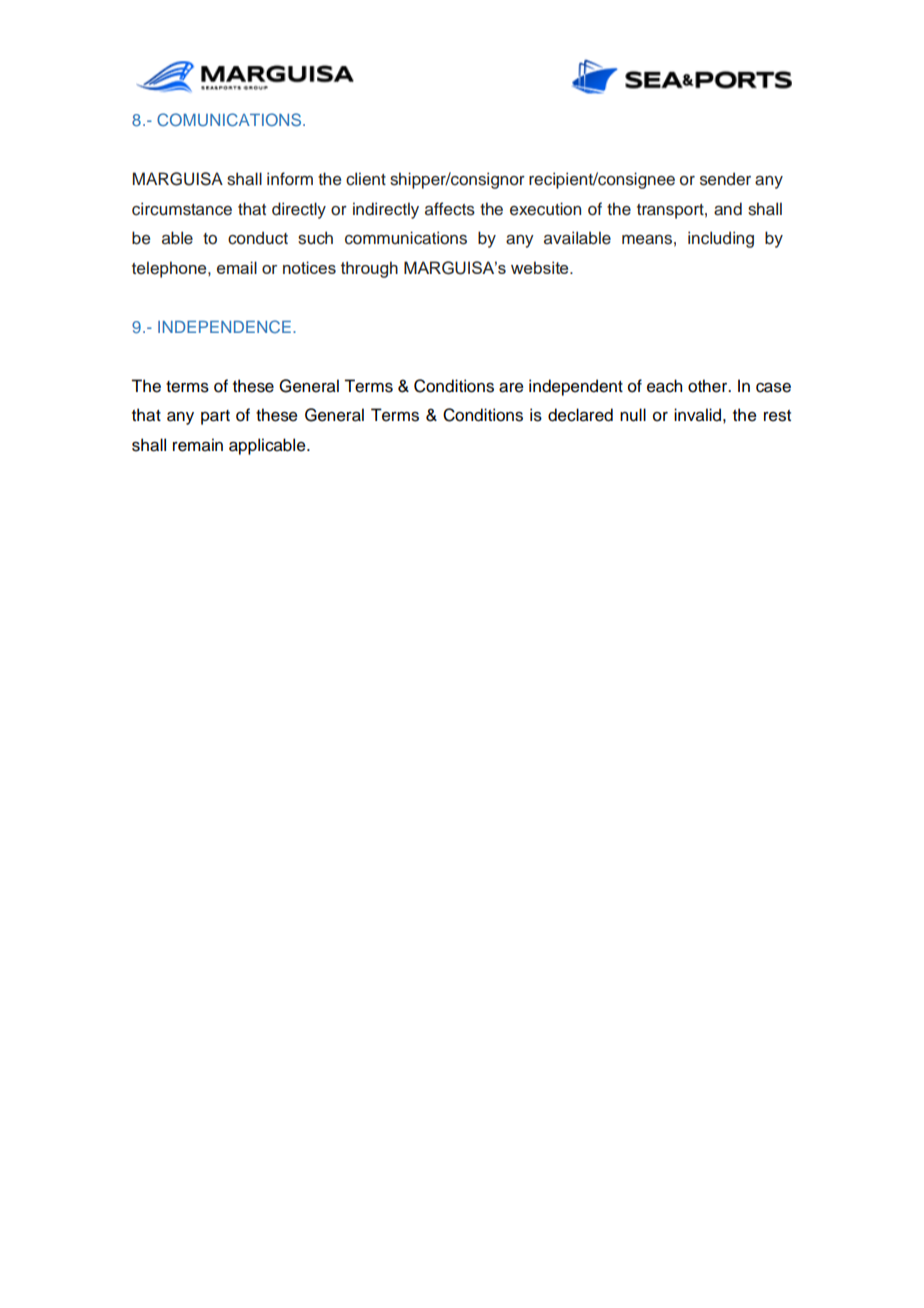 Image resolution: width=924 pixels, height=1308 pixels. I want to click on inform, so click(290, 179).
